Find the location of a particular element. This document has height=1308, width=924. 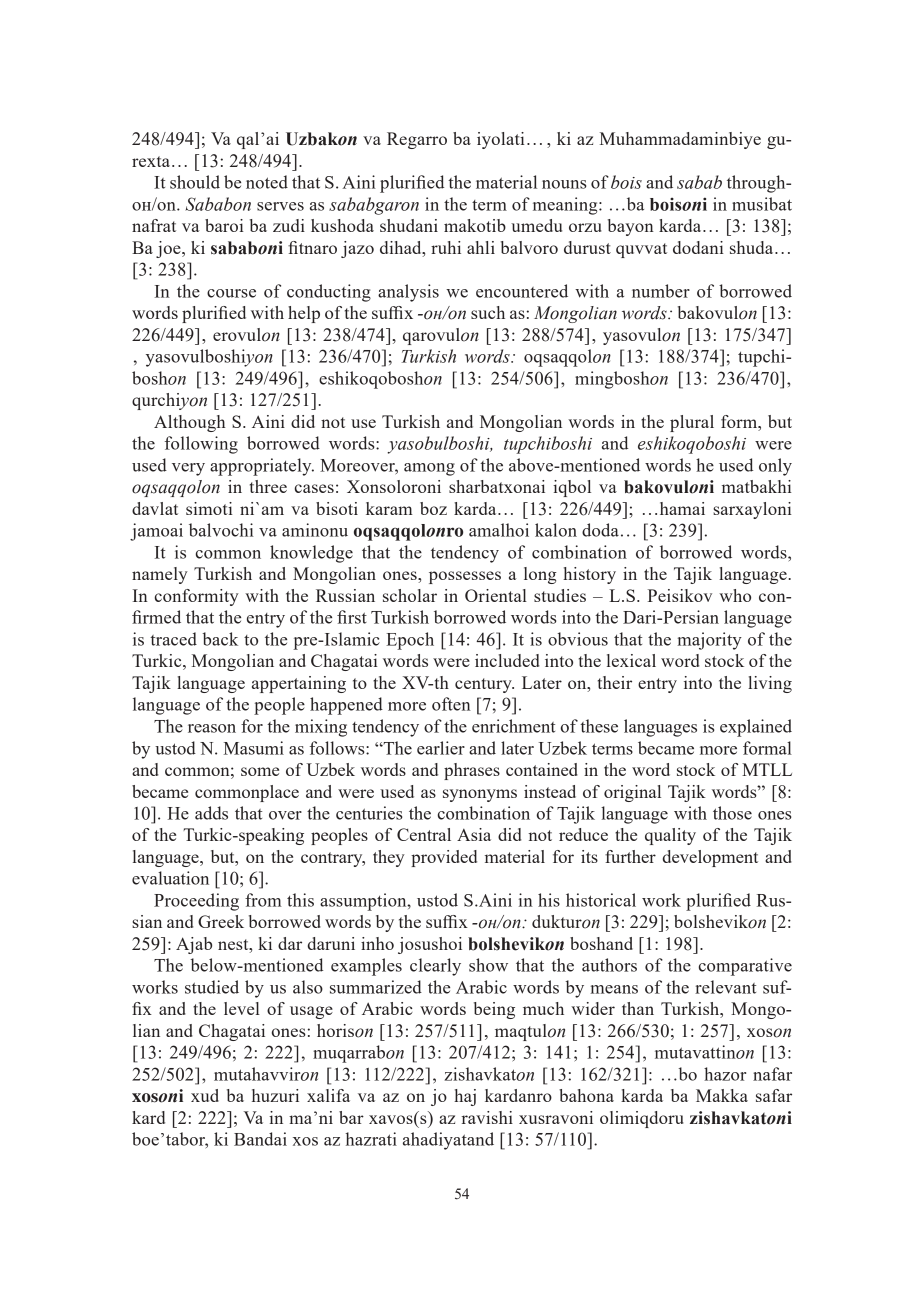

ahli is located at coordinates (481, 247).
